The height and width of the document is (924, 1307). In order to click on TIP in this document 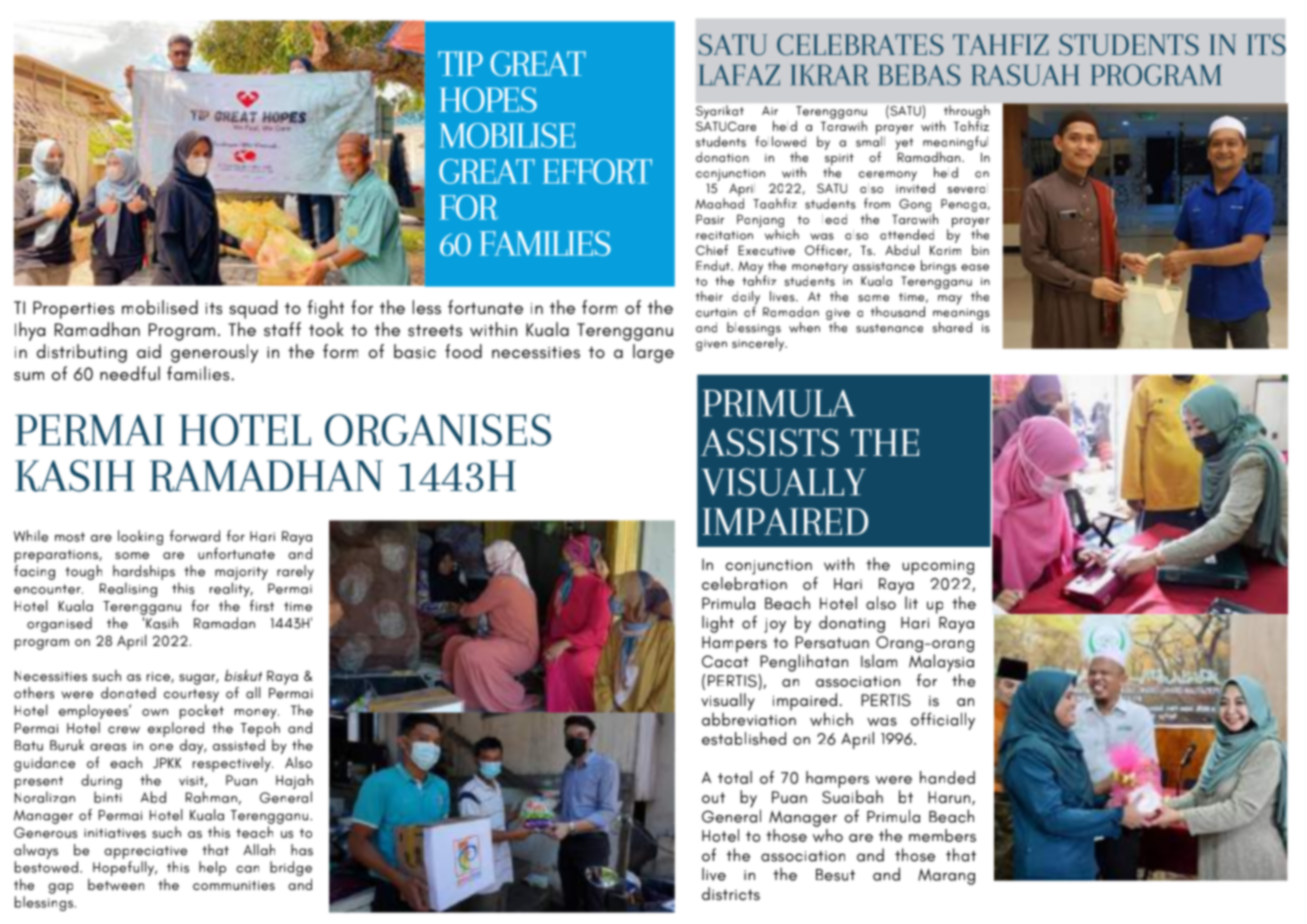, I will do `click(460, 63)`.
